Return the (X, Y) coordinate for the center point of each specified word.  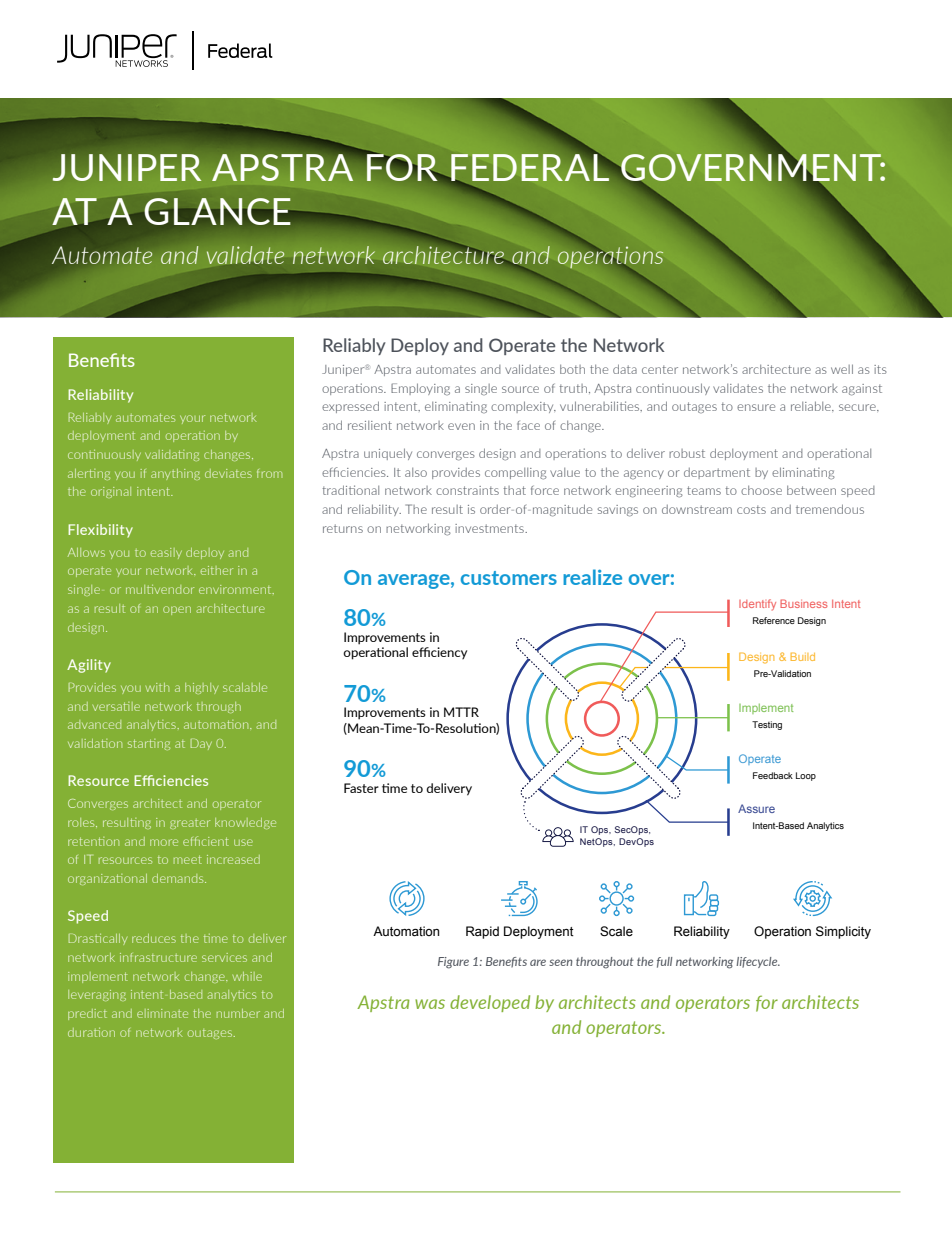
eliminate (162, 1013)
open (177, 610)
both (572, 369)
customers (509, 578)
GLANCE (218, 211)
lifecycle (758, 962)
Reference (774, 620)
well (842, 369)
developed (490, 1003)
